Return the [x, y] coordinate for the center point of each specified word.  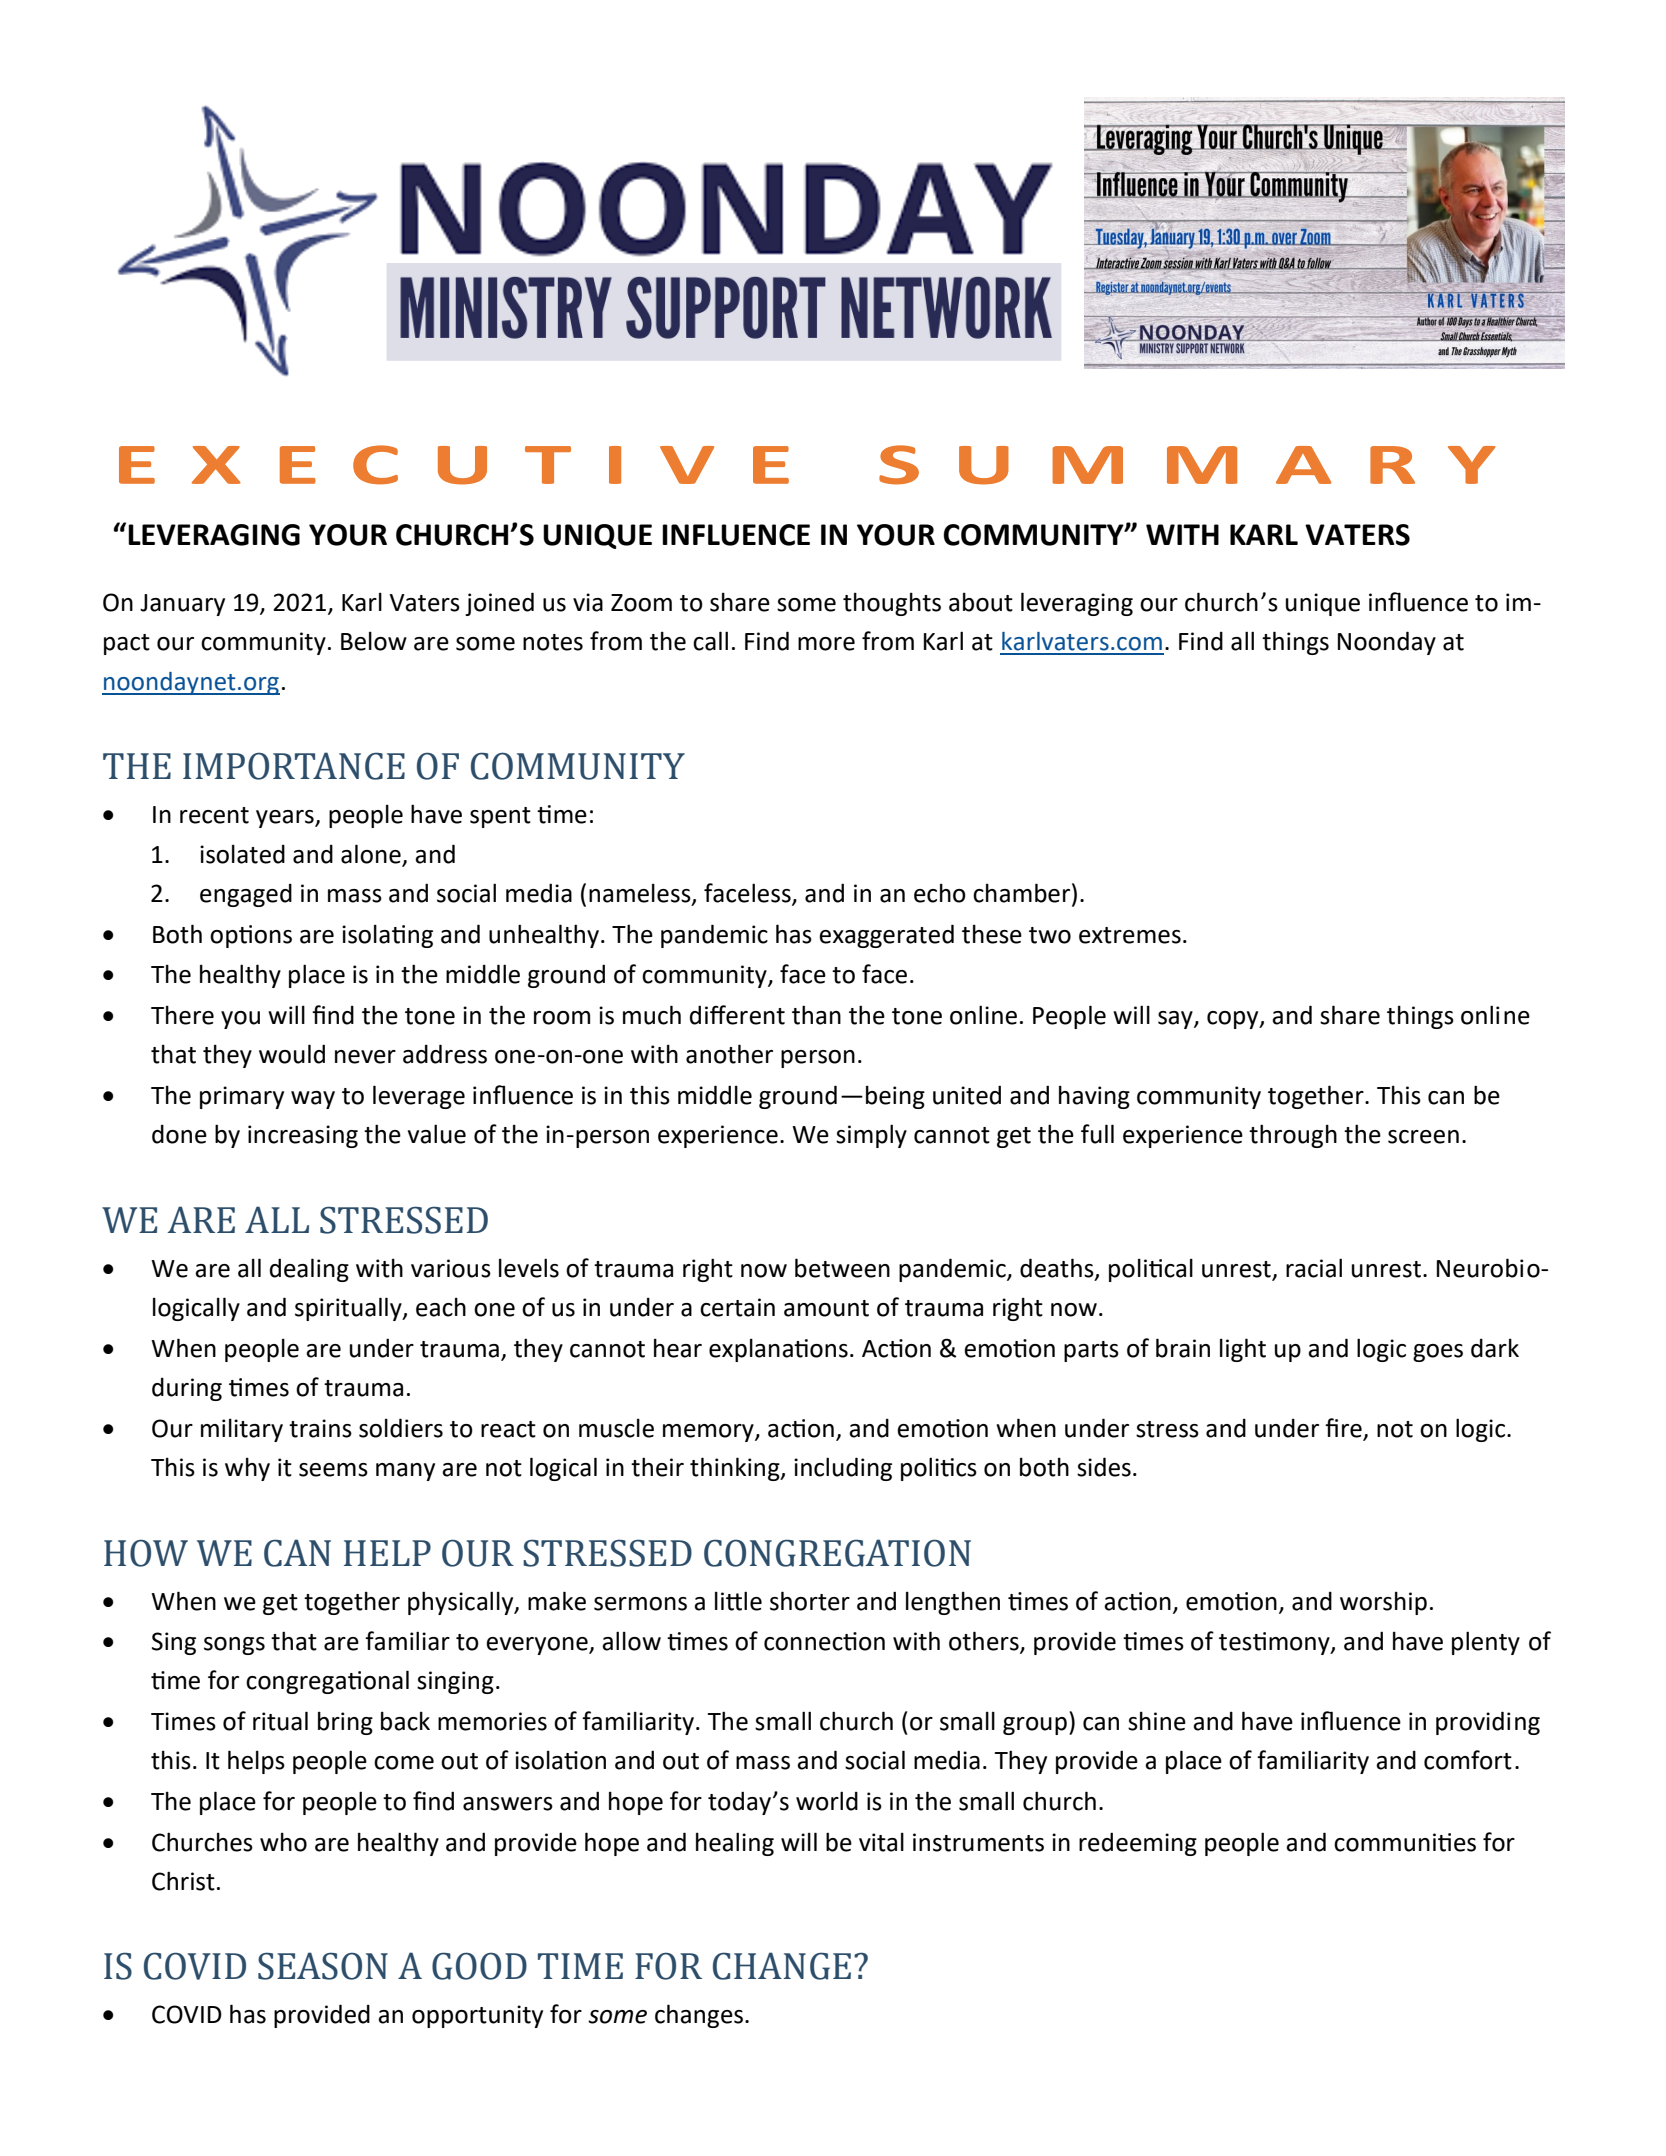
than [816, 1015]
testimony [1275, 1643]
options [251, 936]
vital [881, 1842]
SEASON [323, 1966]
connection [824, 1641]
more [826, 644]
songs [234, 1646]
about [981, 602]
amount [826, 1308]
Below [374, 641]
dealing [309, 1270]
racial [1314, 1268]
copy [1234, 1020]
